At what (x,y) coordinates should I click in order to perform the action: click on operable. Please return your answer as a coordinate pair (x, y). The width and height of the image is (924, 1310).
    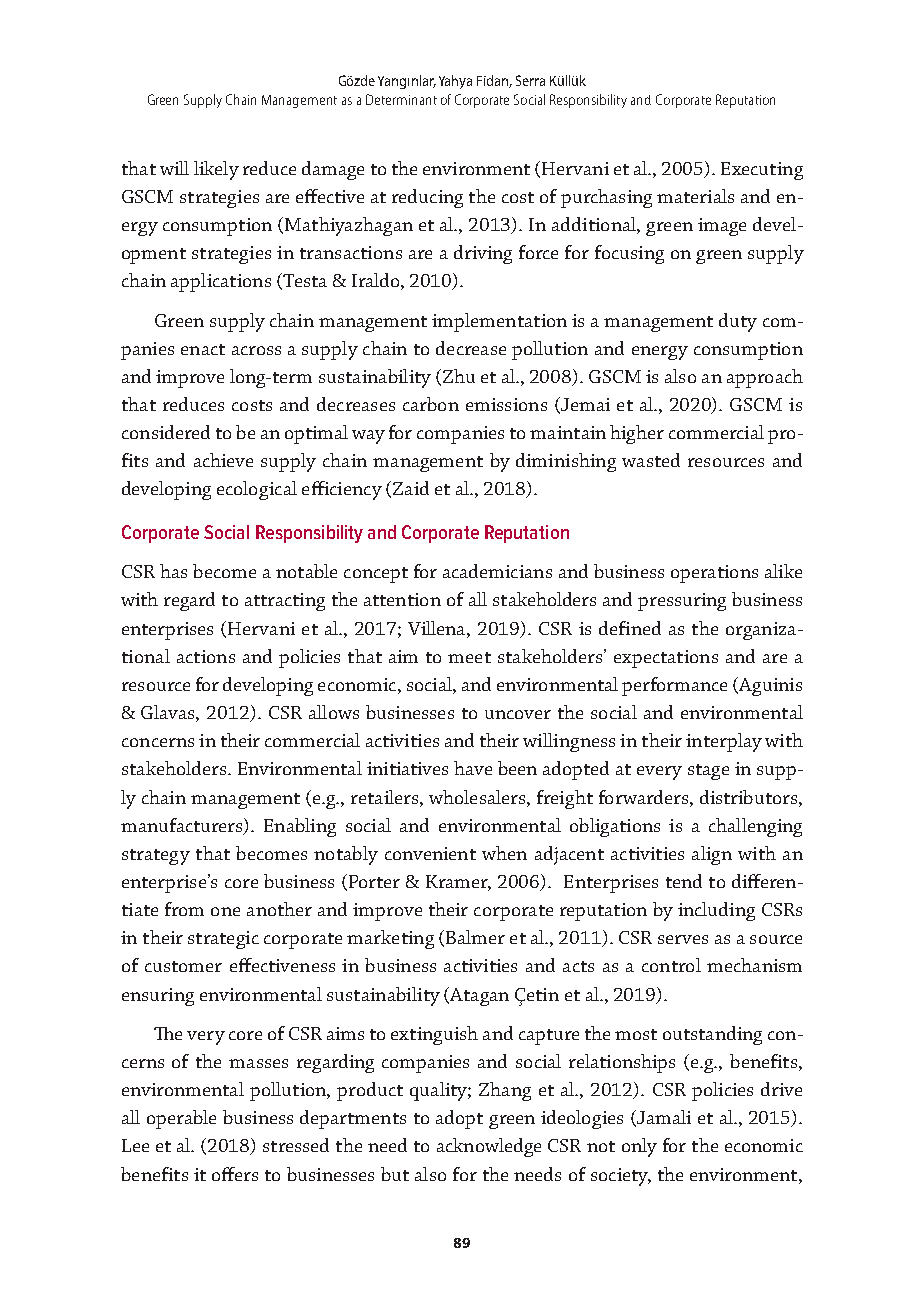
    Looking at the image, I should click on (181, 1119).
